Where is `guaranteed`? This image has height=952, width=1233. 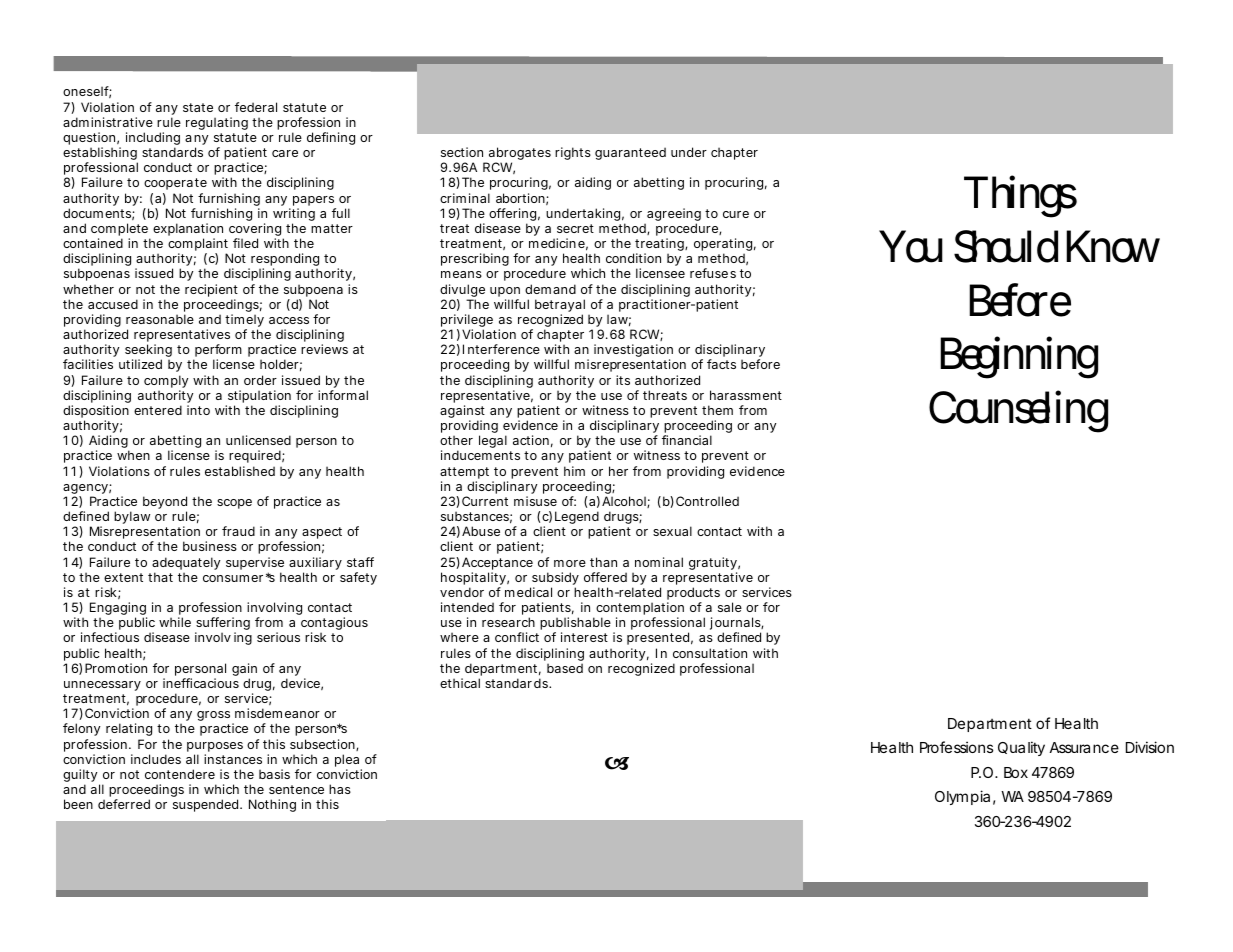
guaranteed is located at coordinates (630, 153).
